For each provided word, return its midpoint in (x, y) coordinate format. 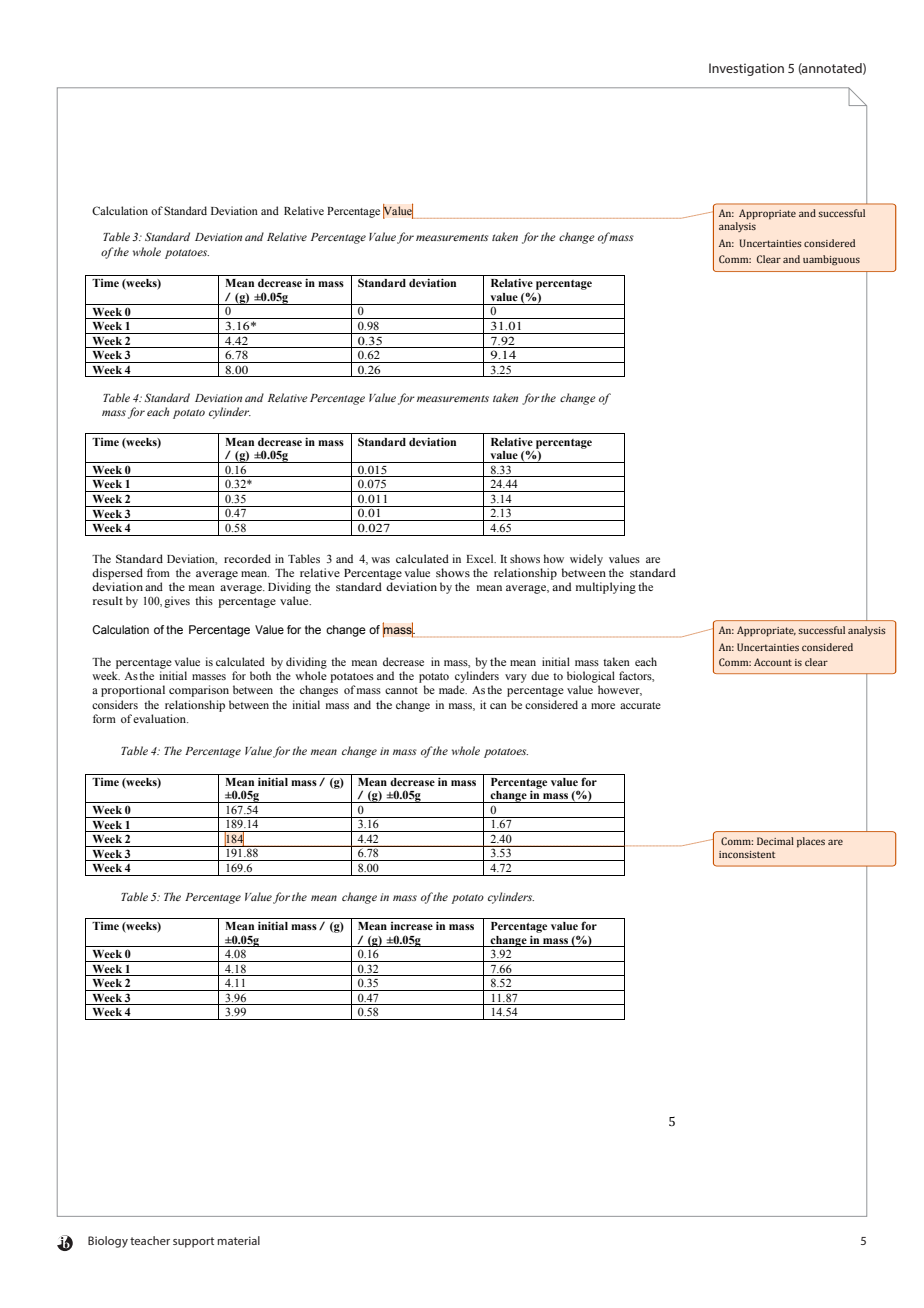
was (380, 560)
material (238, 1240)
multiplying (606, 588)
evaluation (160, 718)
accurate (640, 705)
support (193, 1242)
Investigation (746, 69)
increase (412, 926)
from (158, 572)
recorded (247, 558)
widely (586, 560)
